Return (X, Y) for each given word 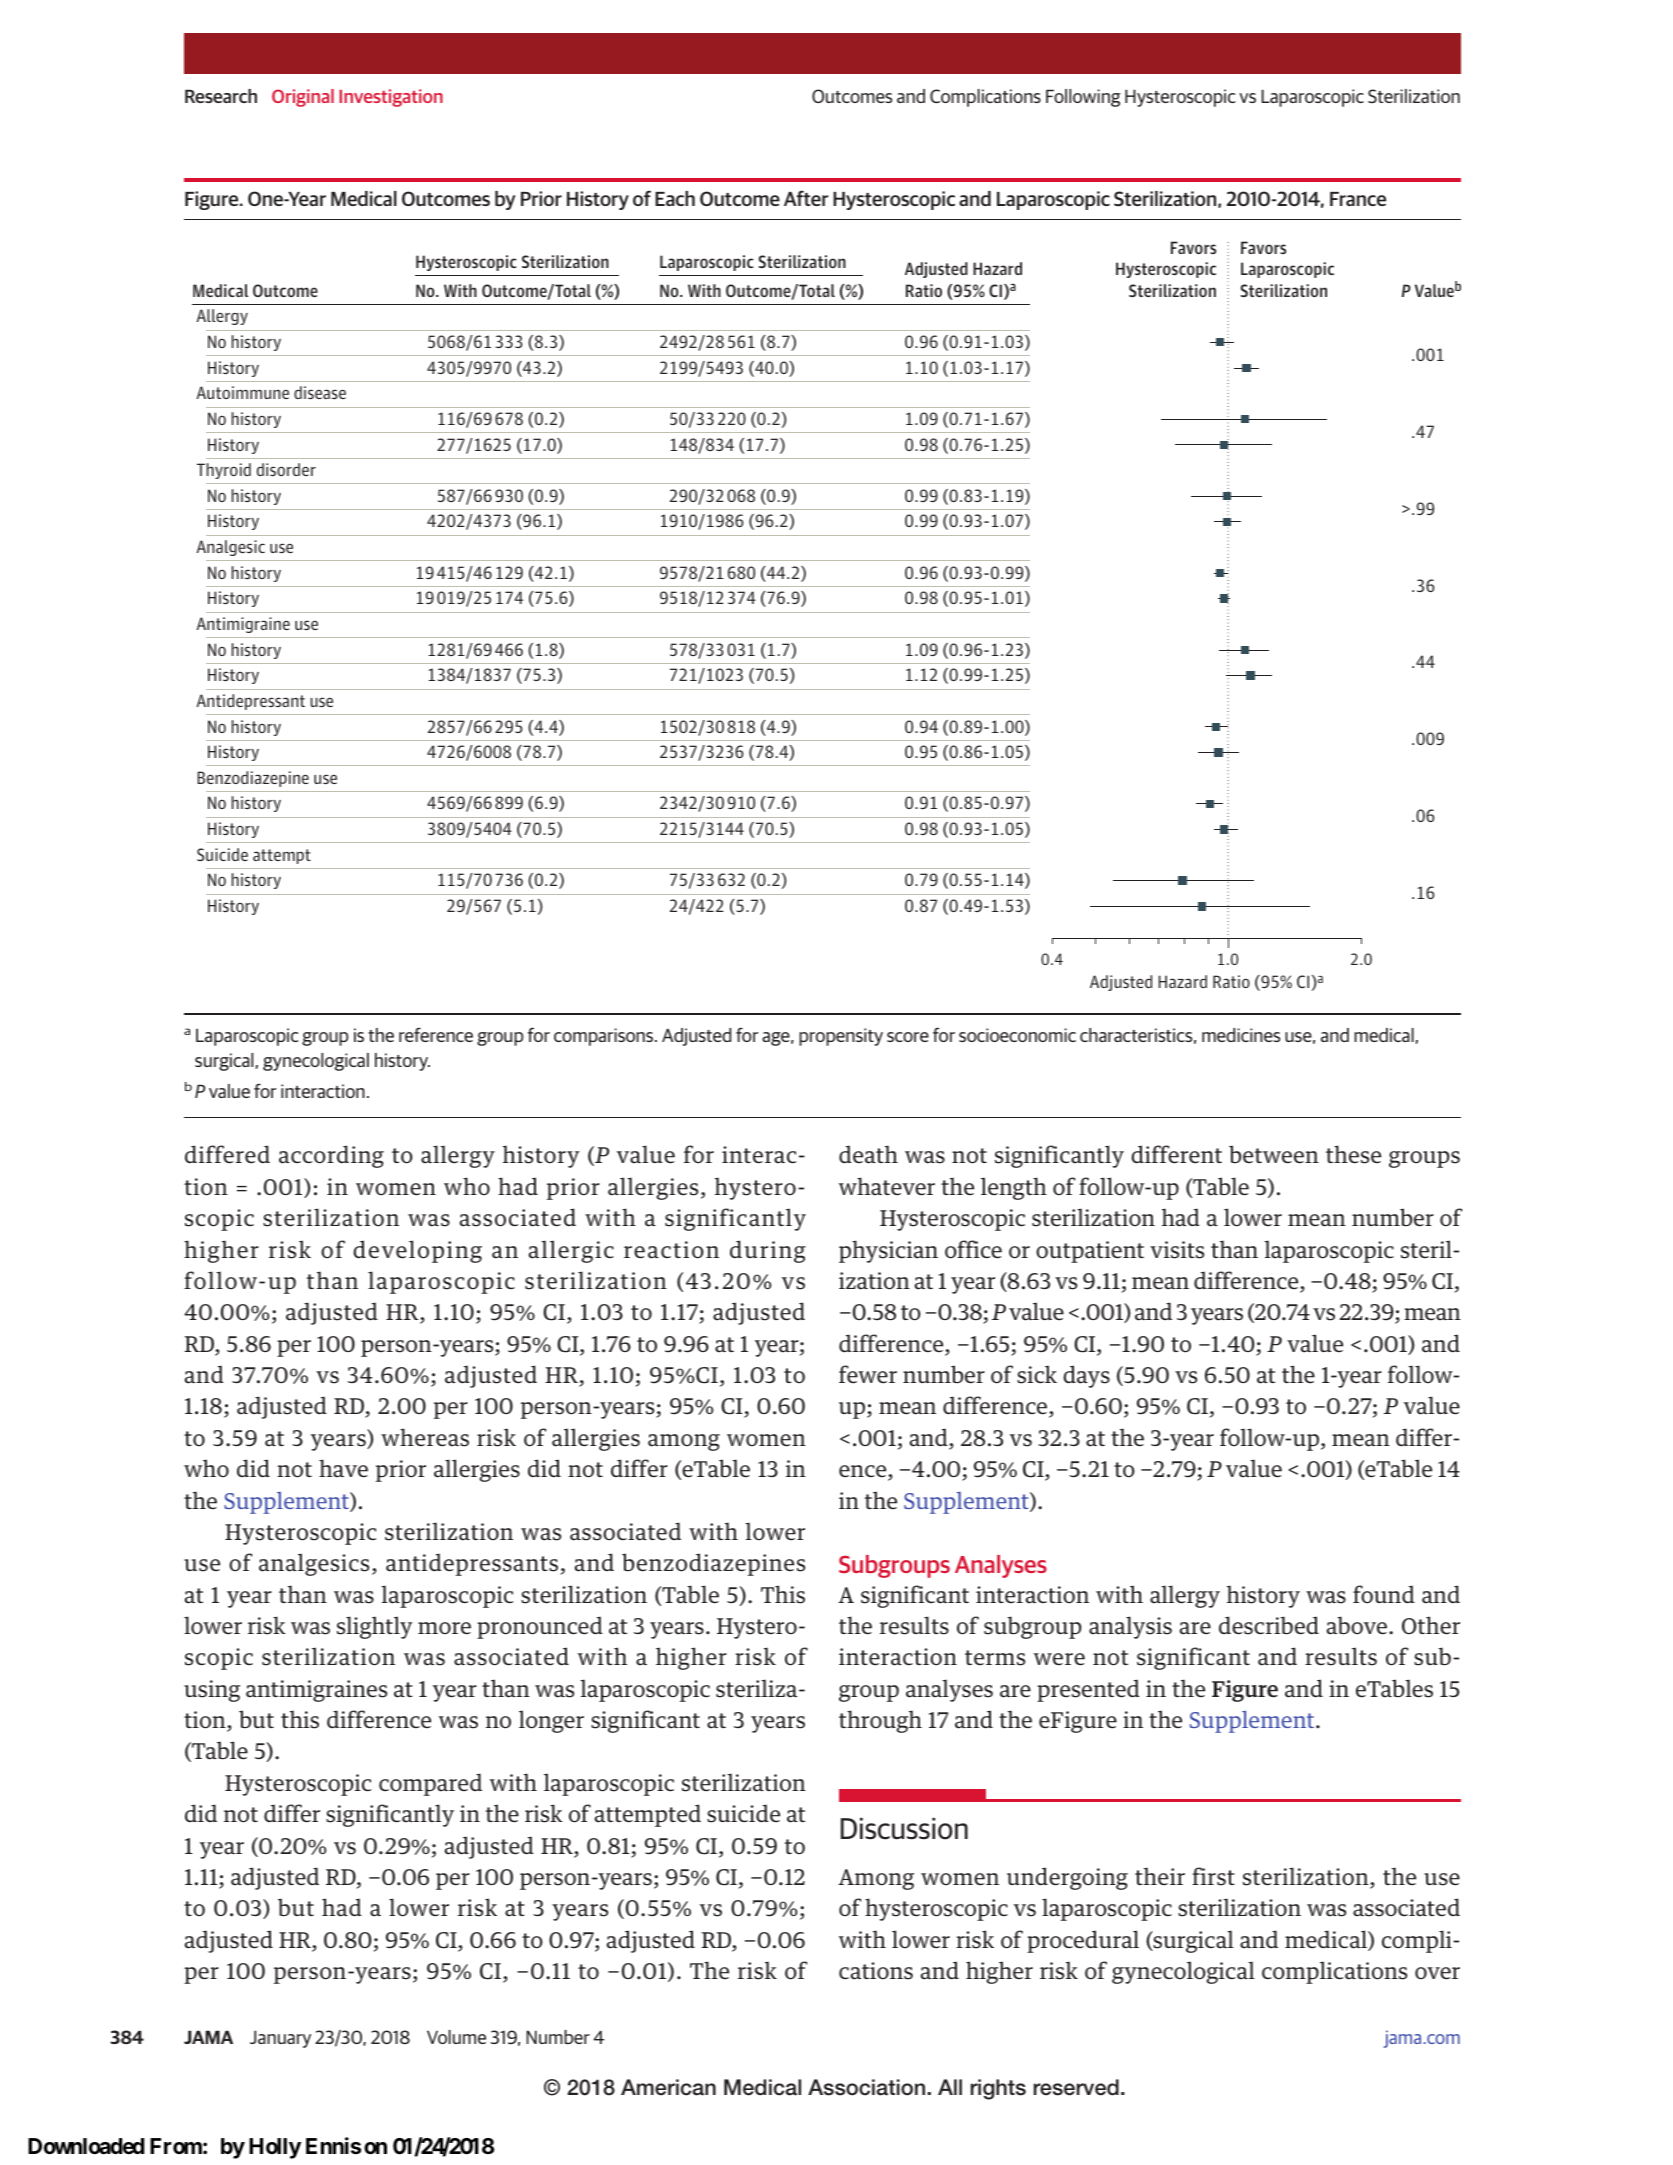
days (1086, 1376)
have (343, 1468)
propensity (841, 1037)
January (280, 2039)
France (1358, 199)
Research (221, 96)
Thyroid (224, 471)
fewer (868, 1374)
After (806, 198)
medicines (1241, 1035)
